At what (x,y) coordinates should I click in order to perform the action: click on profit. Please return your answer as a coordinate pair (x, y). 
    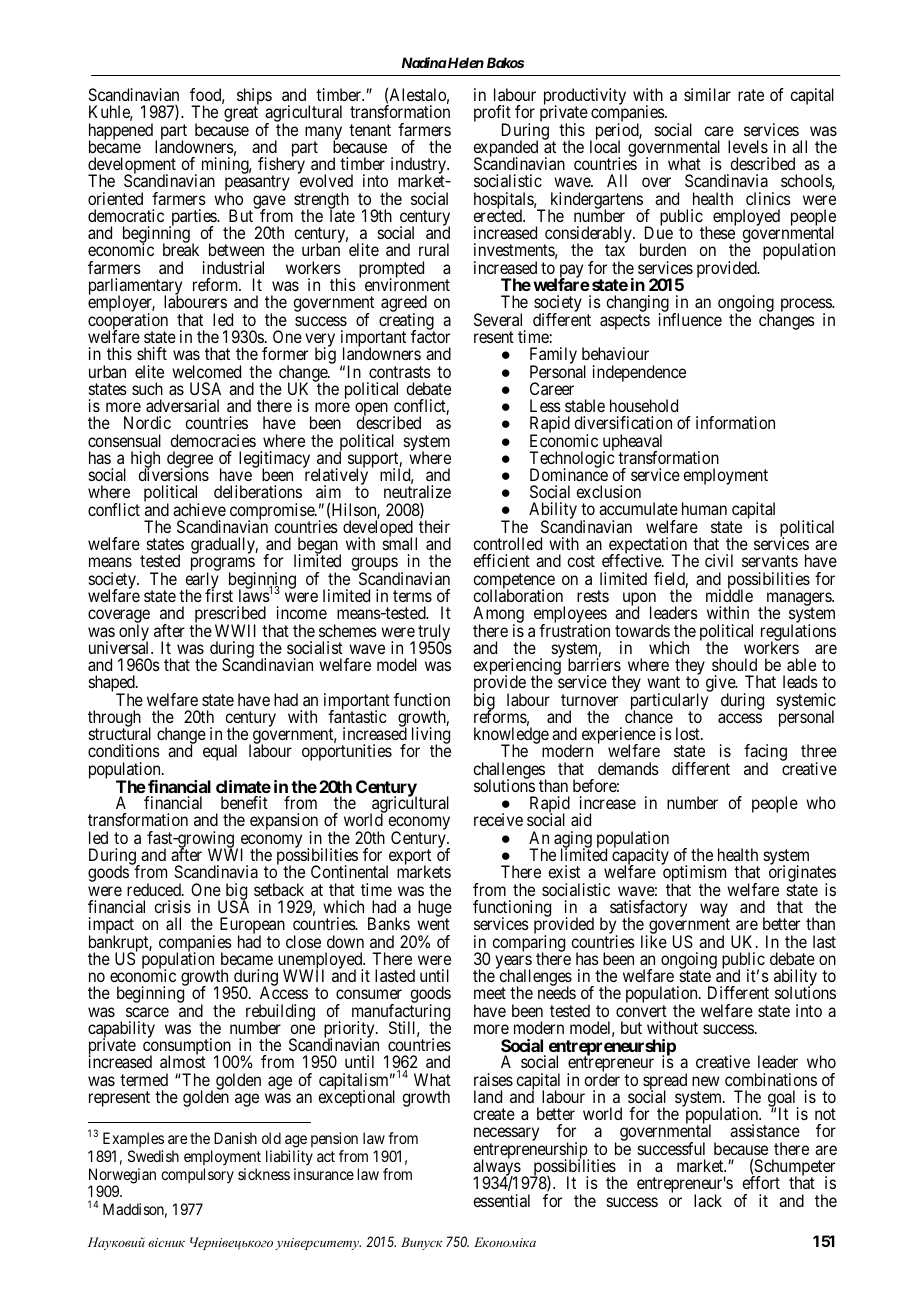
    Looking at the image, I should click on (492, 115).
